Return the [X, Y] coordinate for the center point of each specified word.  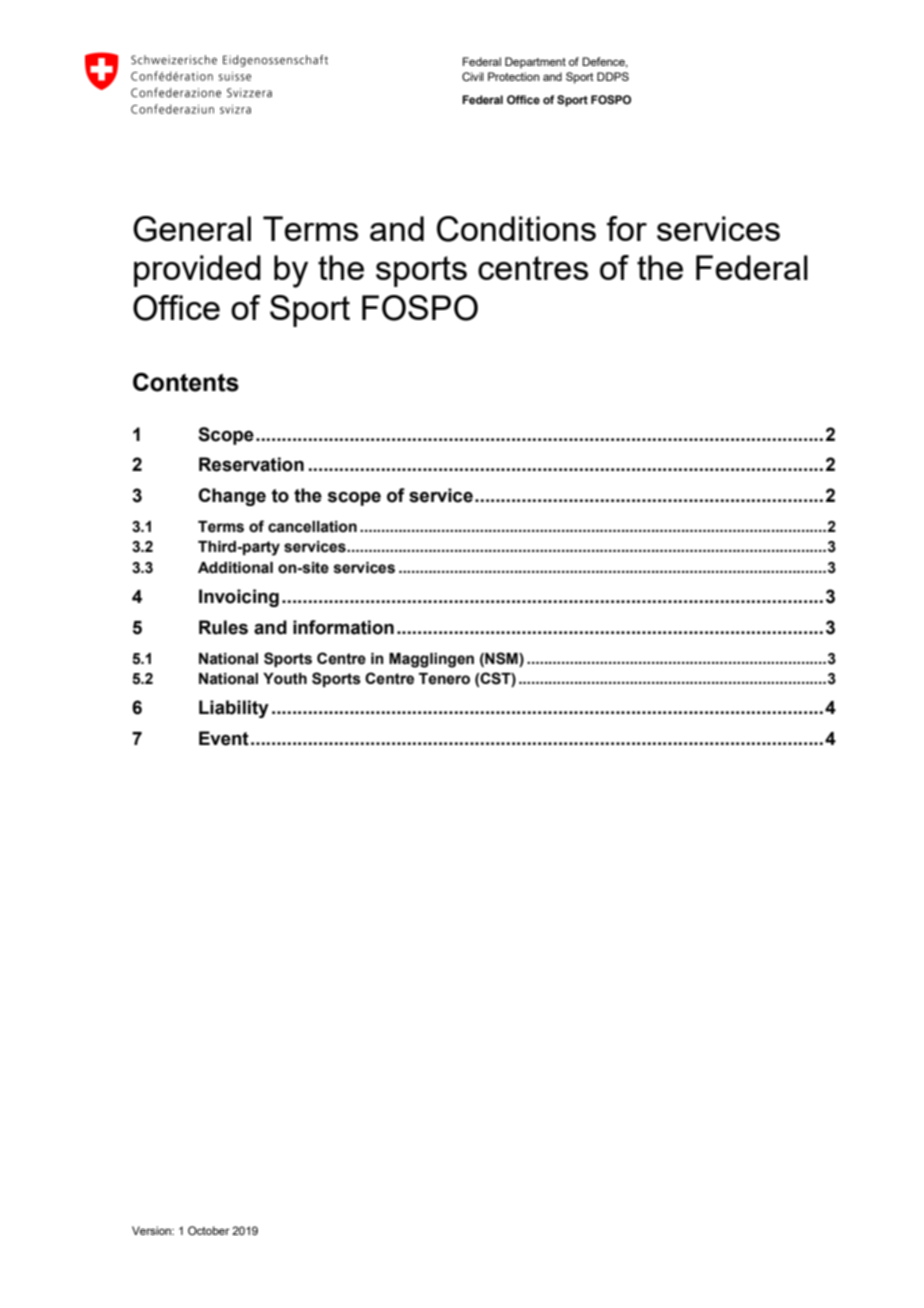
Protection [513, 76]
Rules [223, 627]
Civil [473, 76]
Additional [235, 568]
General [192, 229]
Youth [285, 679]
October [209, 1230]
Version [152, 1230]
